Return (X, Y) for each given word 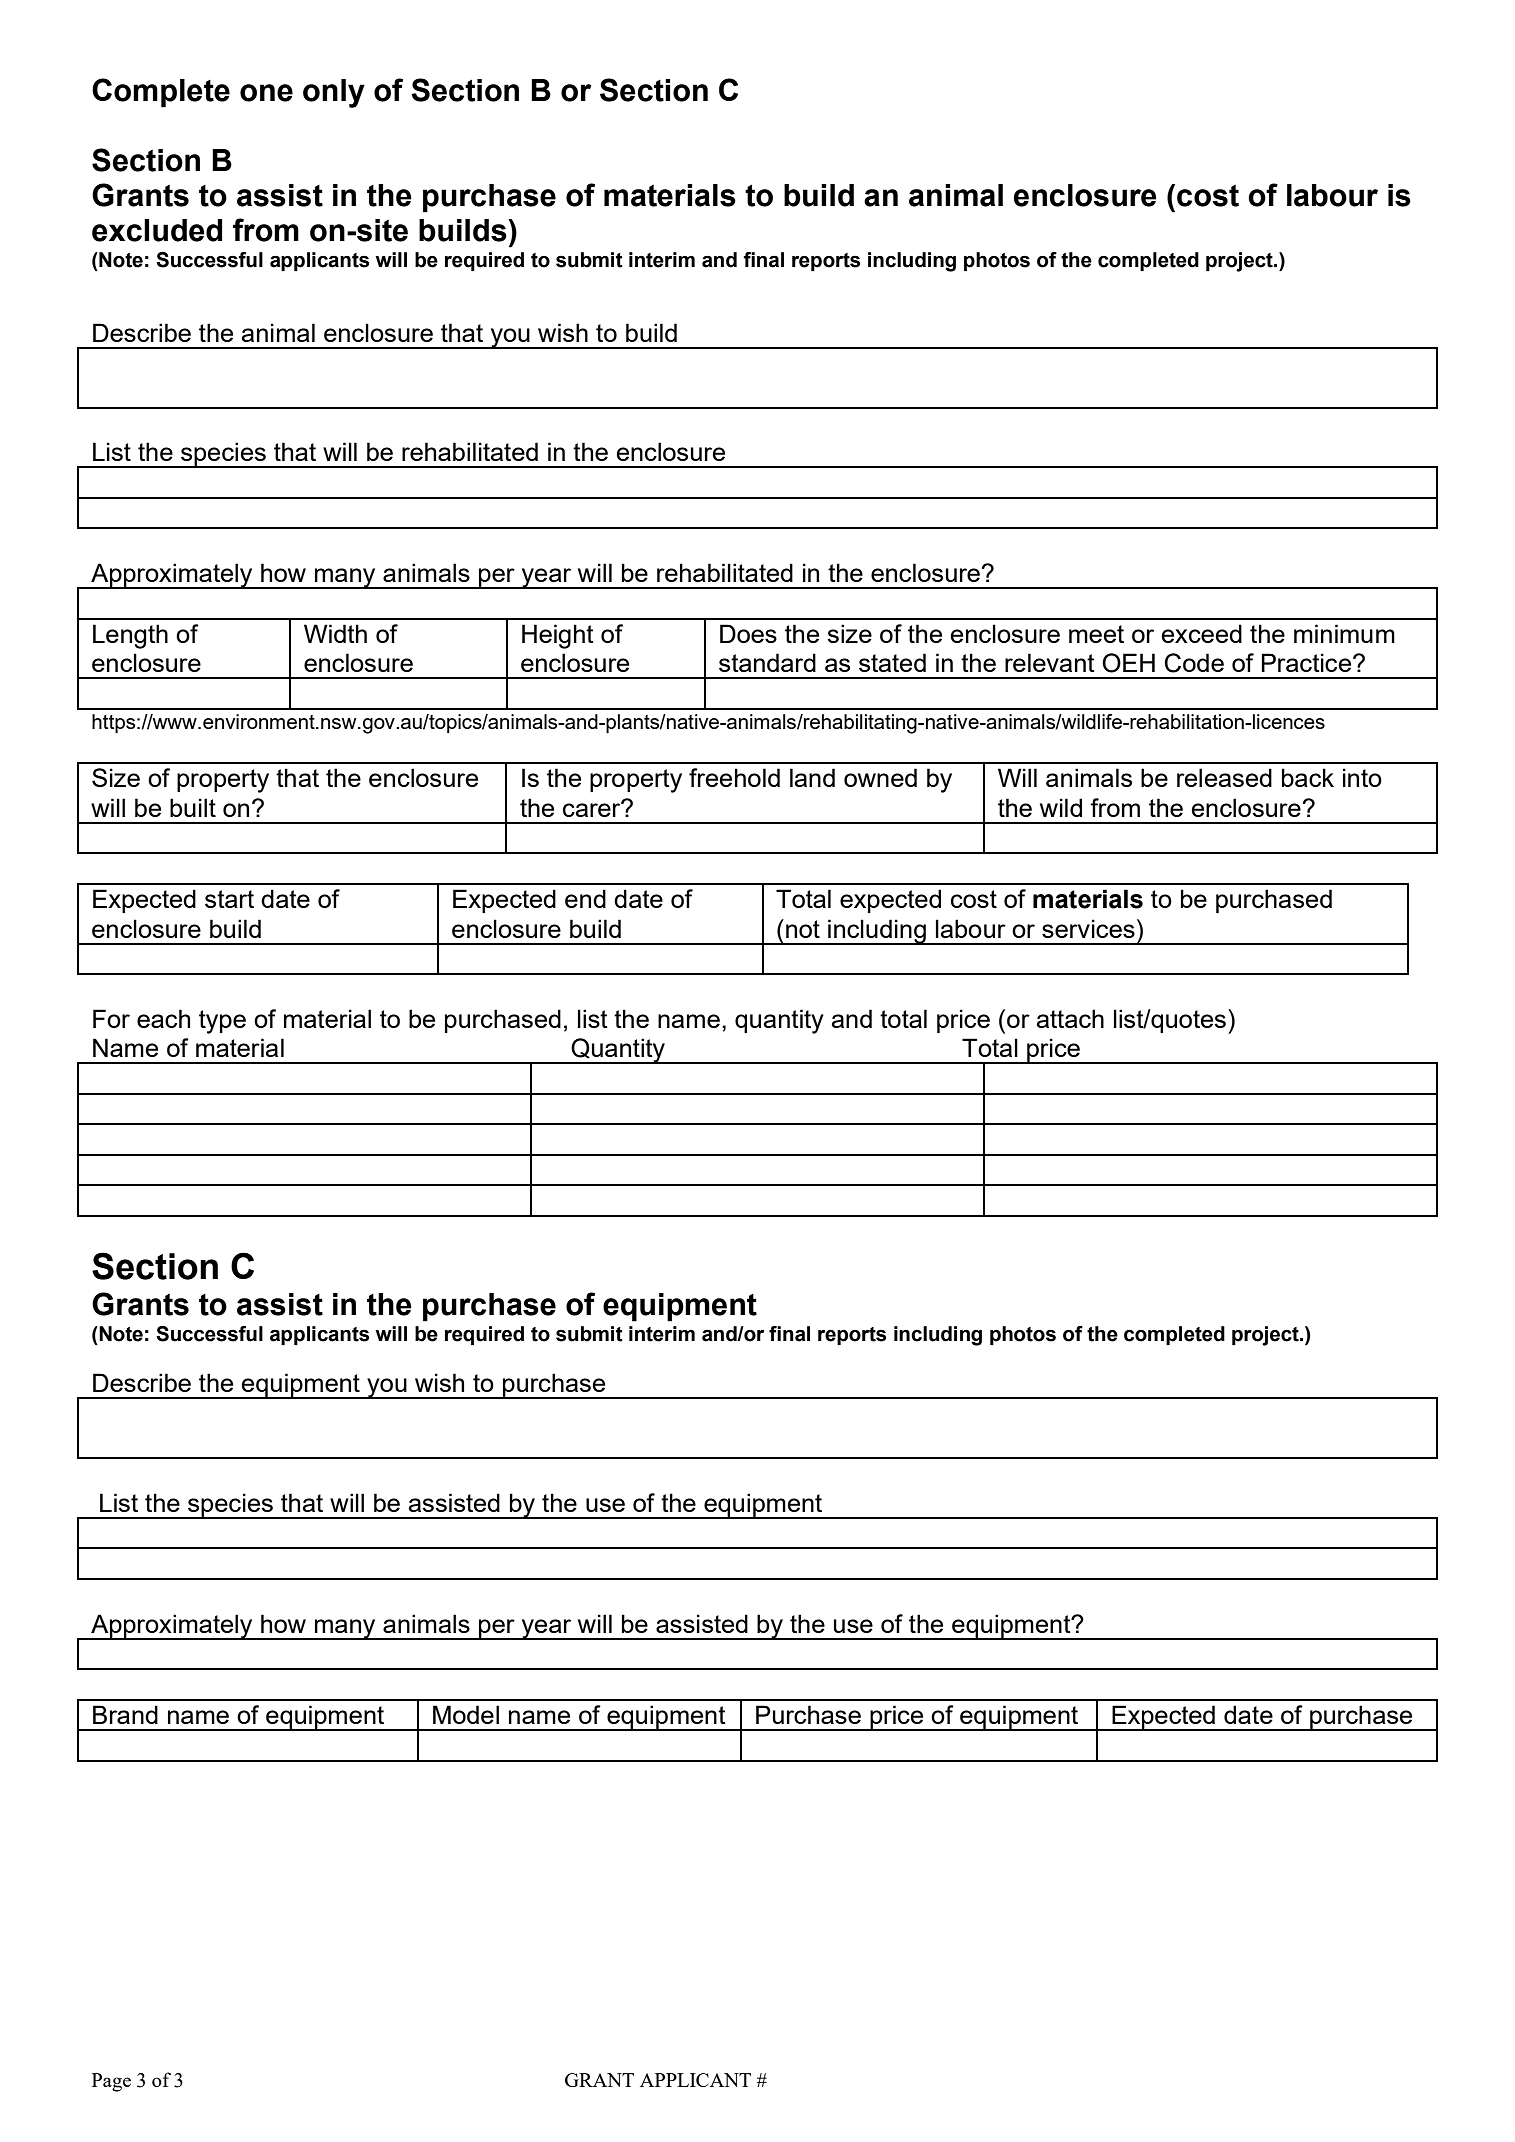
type (222, 1022)
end (585, 898)
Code (1194, 663)
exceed (1201, 633)
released (1224, 777)
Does (748, 633)
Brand (125, 1714)
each (163, 1018)
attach (1070, 1018)
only (334, 93)
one (266, 93)
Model (466, 1714)
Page (111, 2082)
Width (335, 633)
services (1088, 928)
